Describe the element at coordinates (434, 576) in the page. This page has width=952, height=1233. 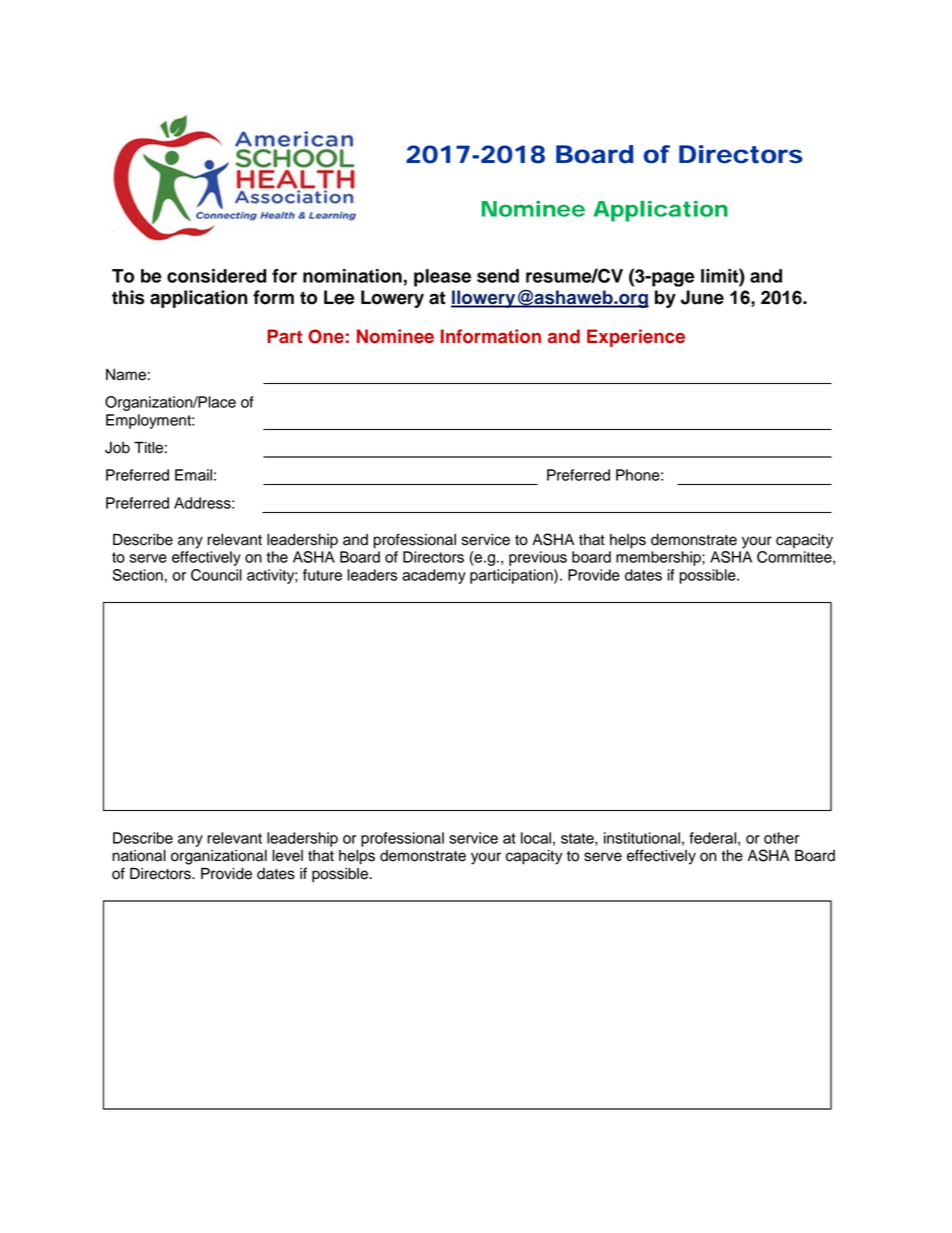
I see `academy` at that location.
